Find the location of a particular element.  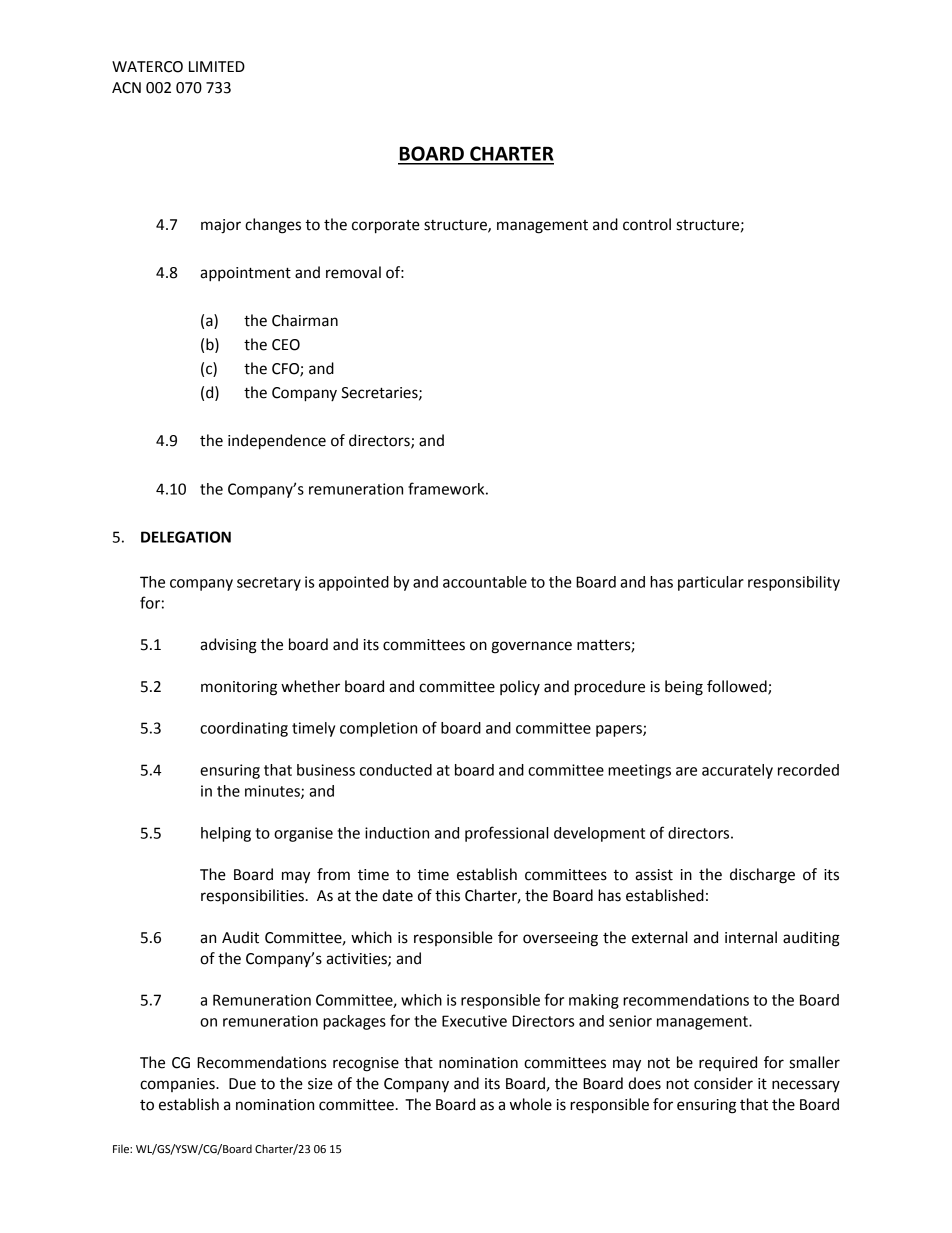

companies is located at coordinates (178, 1085).
